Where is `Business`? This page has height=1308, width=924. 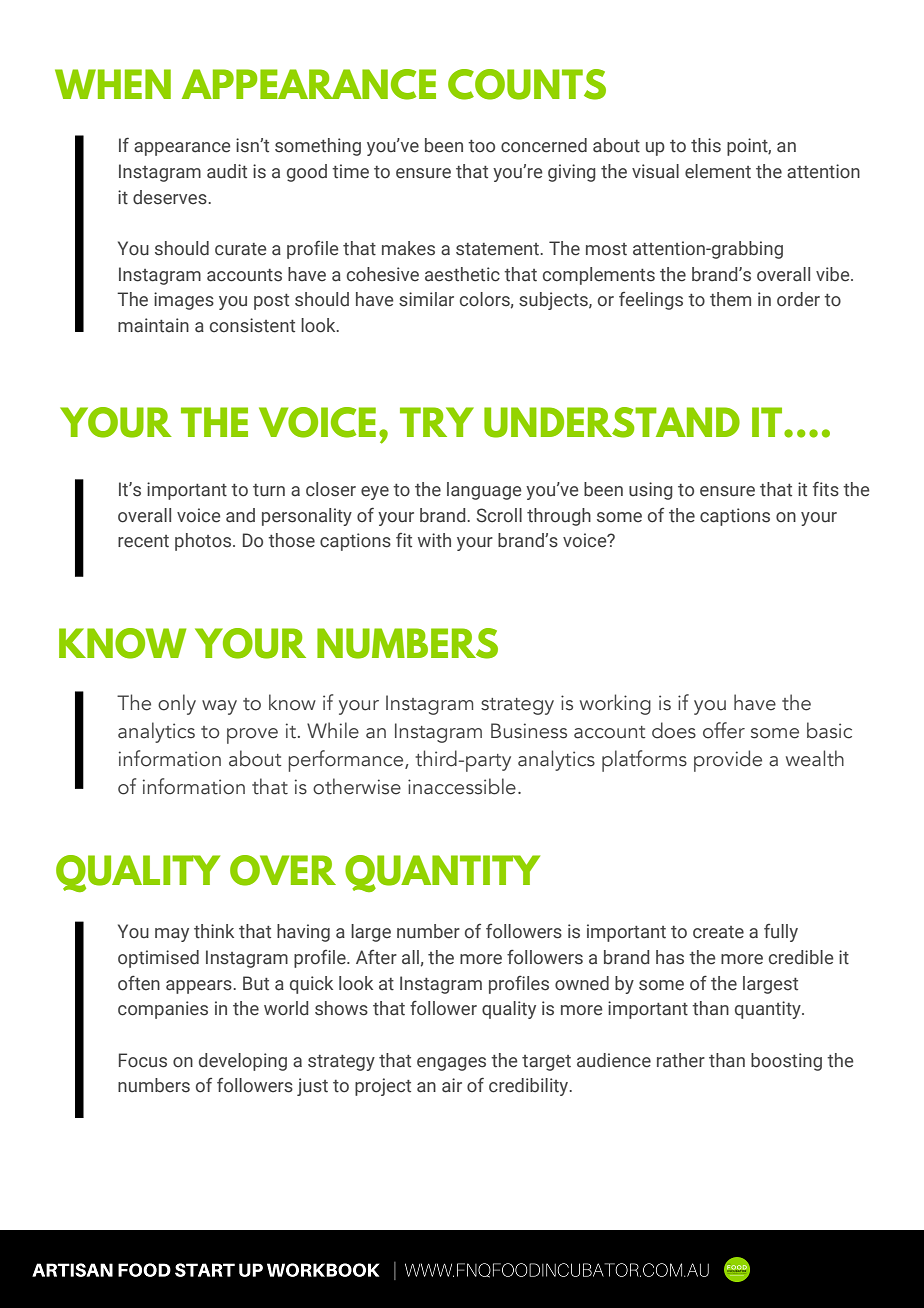 Business is located at coordinates (529, 731).
